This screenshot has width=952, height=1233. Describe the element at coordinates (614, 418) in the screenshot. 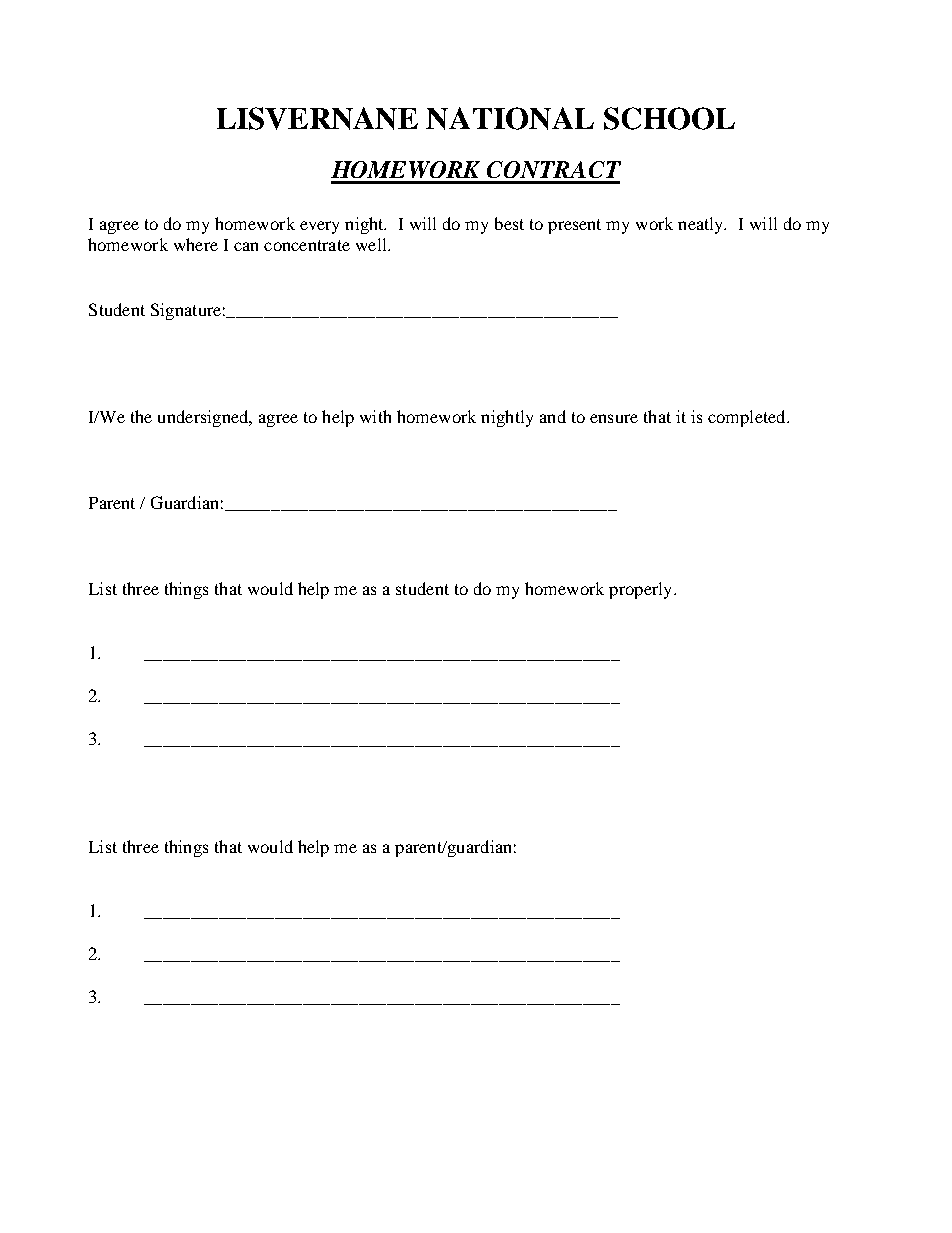

I see `ensure` at that location.
